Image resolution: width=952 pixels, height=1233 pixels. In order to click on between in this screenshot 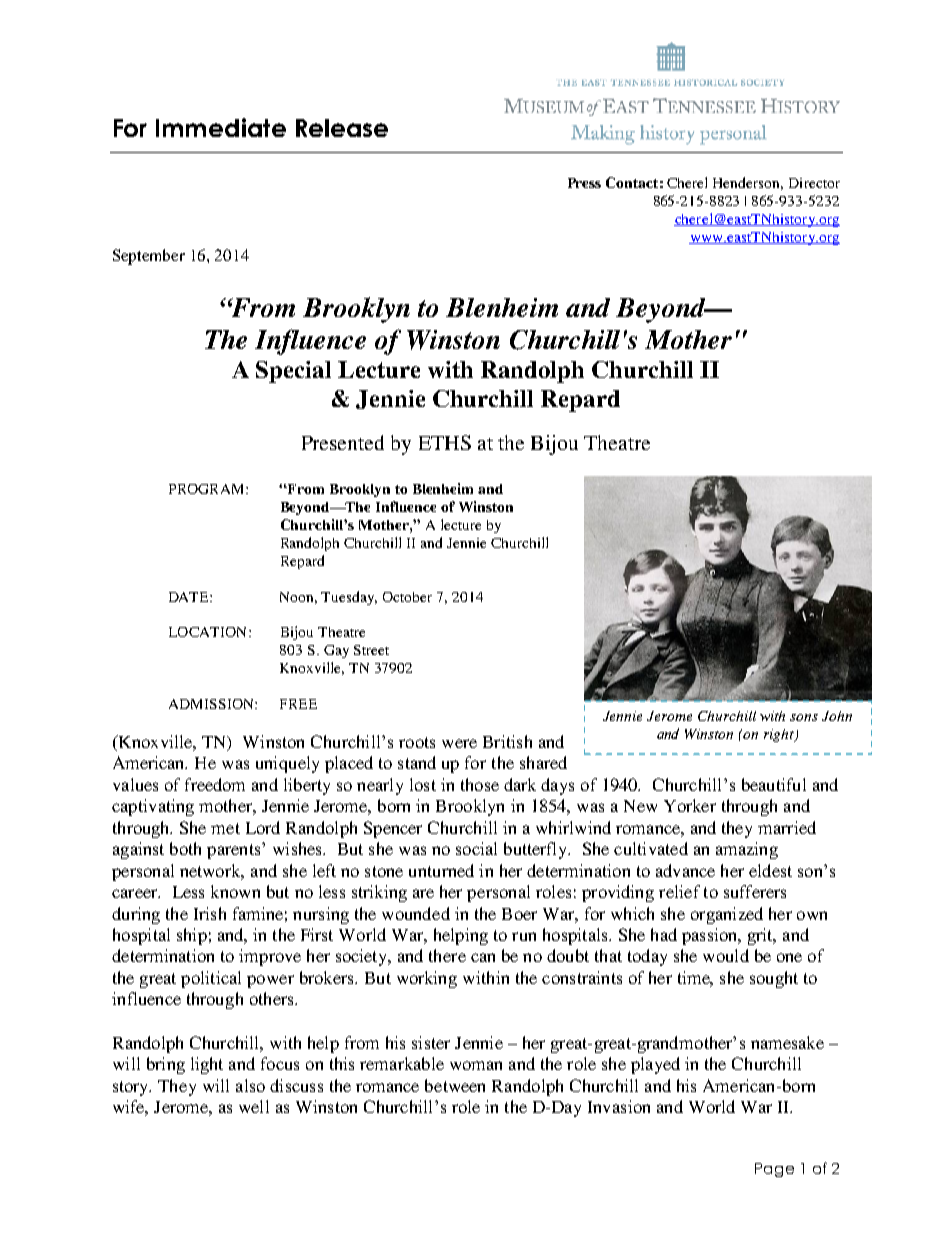, I will do `click(455, 1085)`.
